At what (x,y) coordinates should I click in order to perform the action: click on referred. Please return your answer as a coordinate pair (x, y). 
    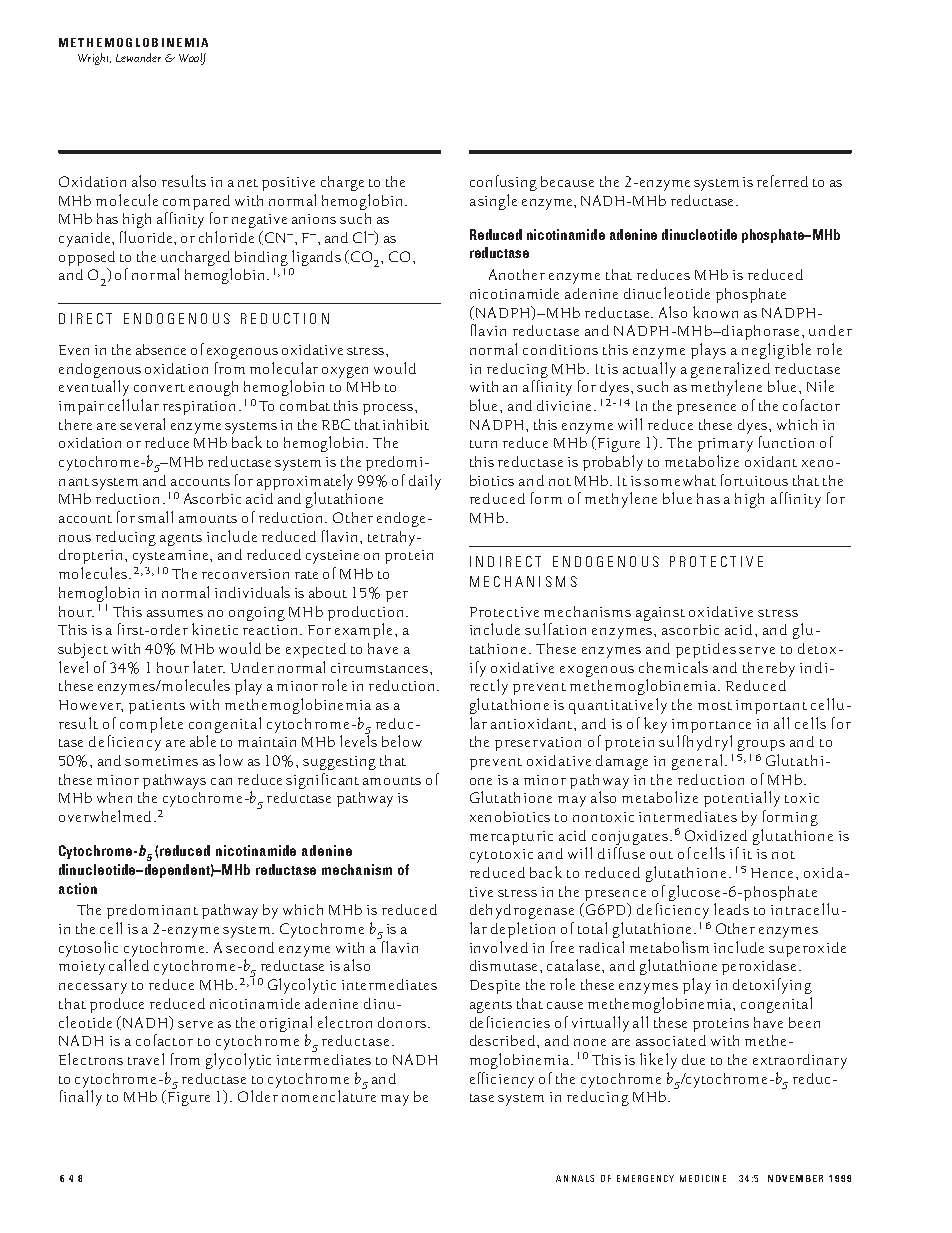
    Looking at the image, I should click on (782, 181).
